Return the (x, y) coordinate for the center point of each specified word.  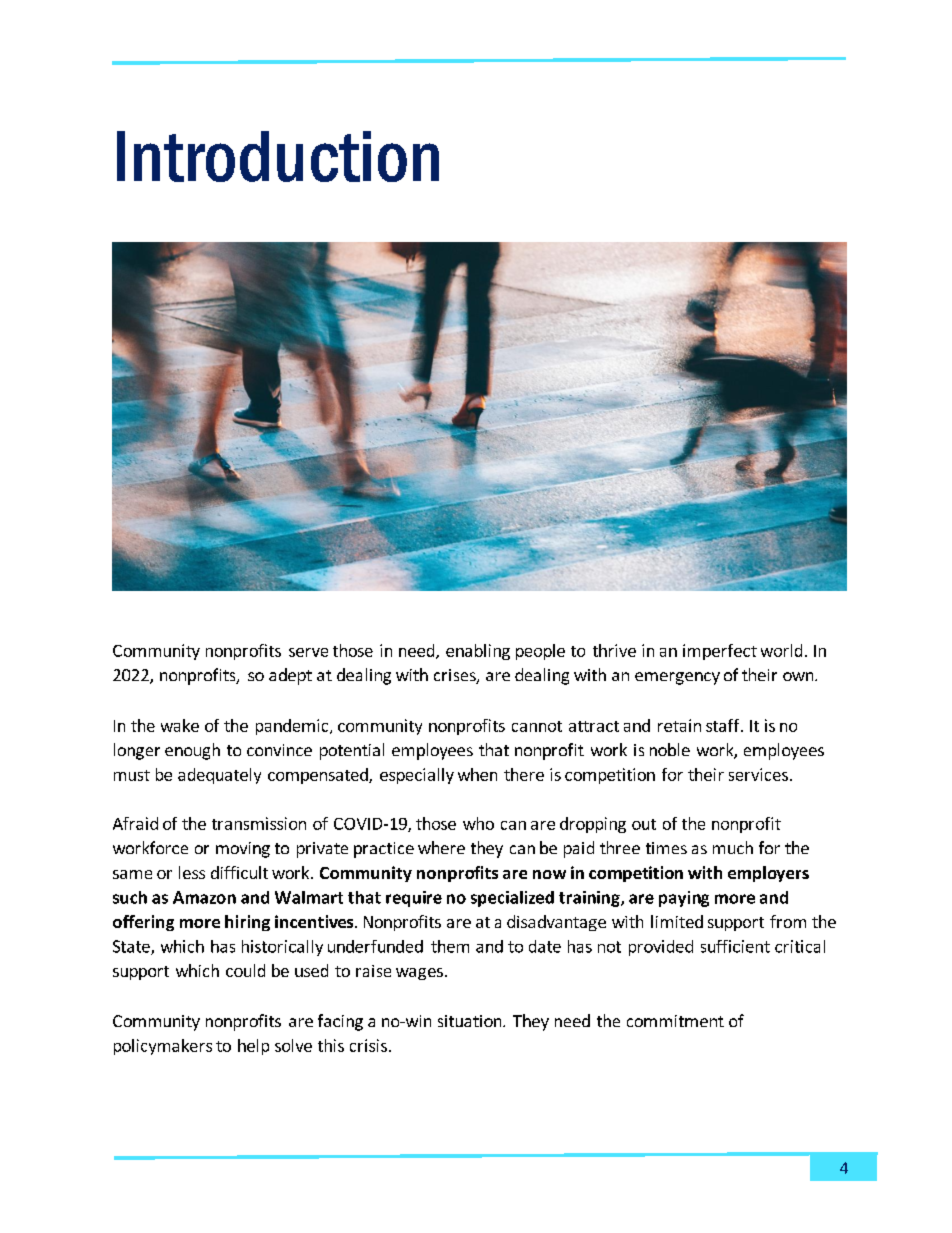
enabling (478, 652)
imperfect (720, 652)
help (253, 1047)
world (781, 650)
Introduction (278, 156)
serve (308, 652)
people (540, 652)
